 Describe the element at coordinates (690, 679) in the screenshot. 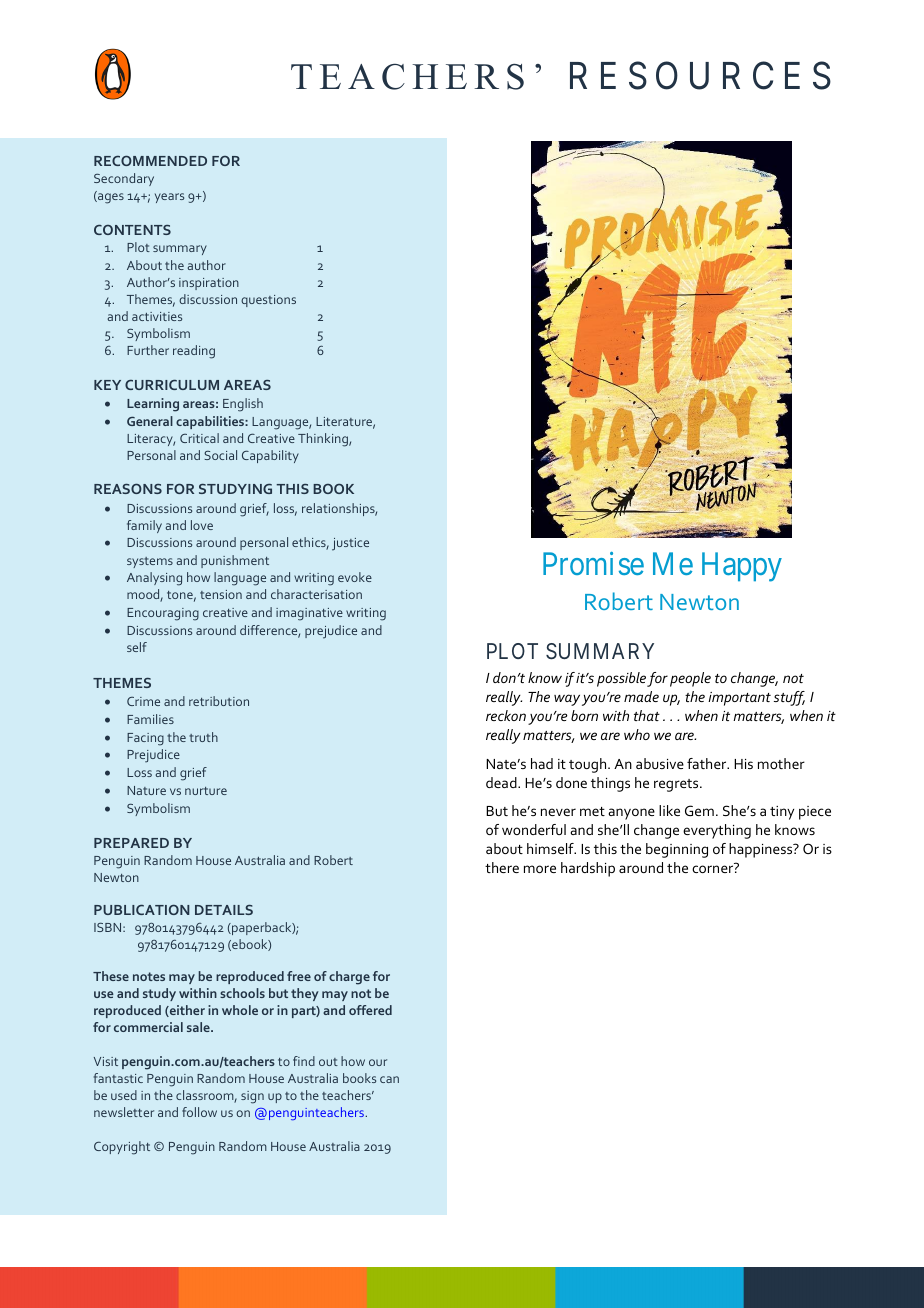

I see `people` at that location.
